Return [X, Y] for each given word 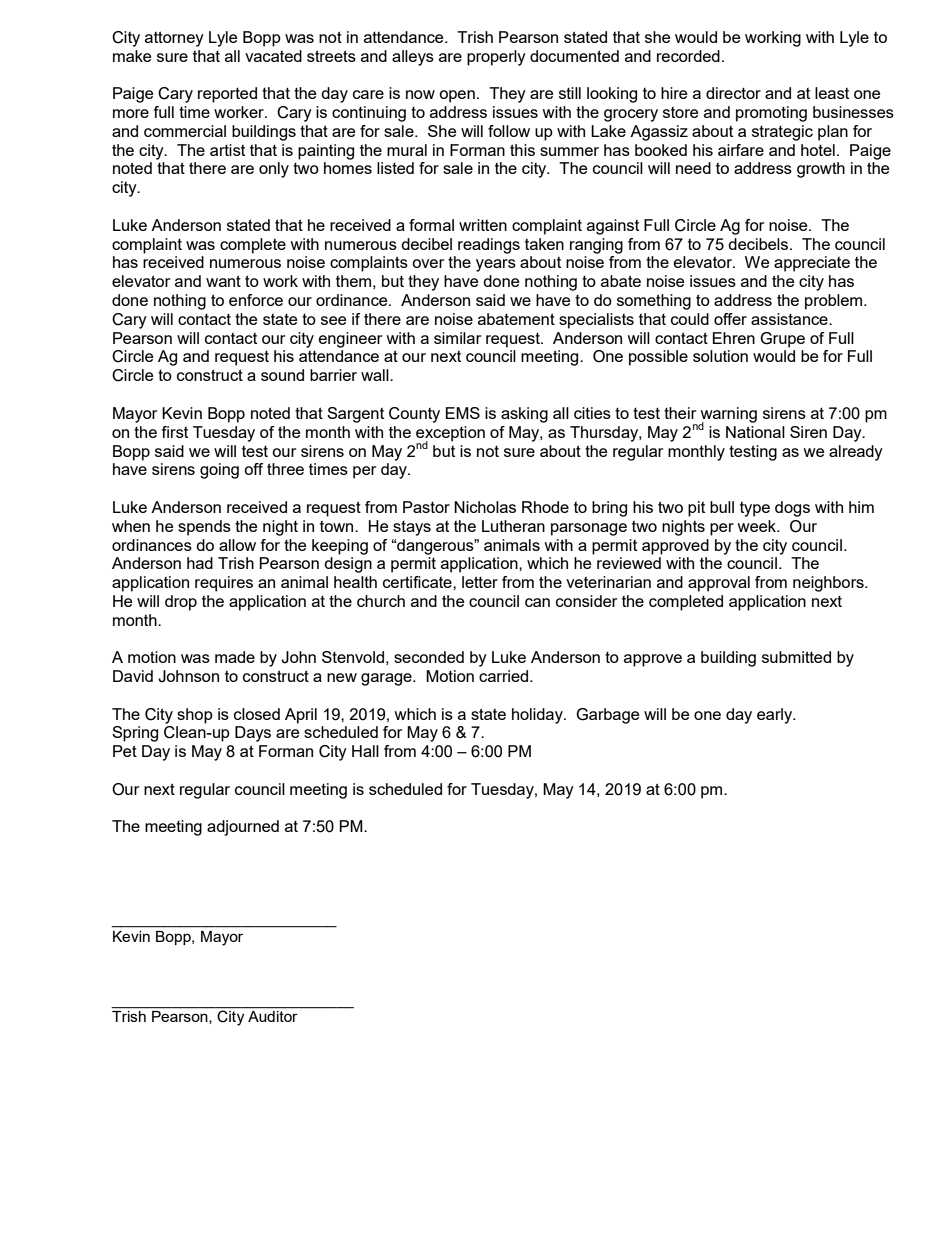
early [776, 716]
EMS [463, 413]
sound [282, 375]
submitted [796, 657]
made [235, 657]
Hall [365, 751]
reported [227, 95]
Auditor [272, 1016]
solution [720, 356]
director [733, 93]
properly [496, 58]
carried [505, 676]
